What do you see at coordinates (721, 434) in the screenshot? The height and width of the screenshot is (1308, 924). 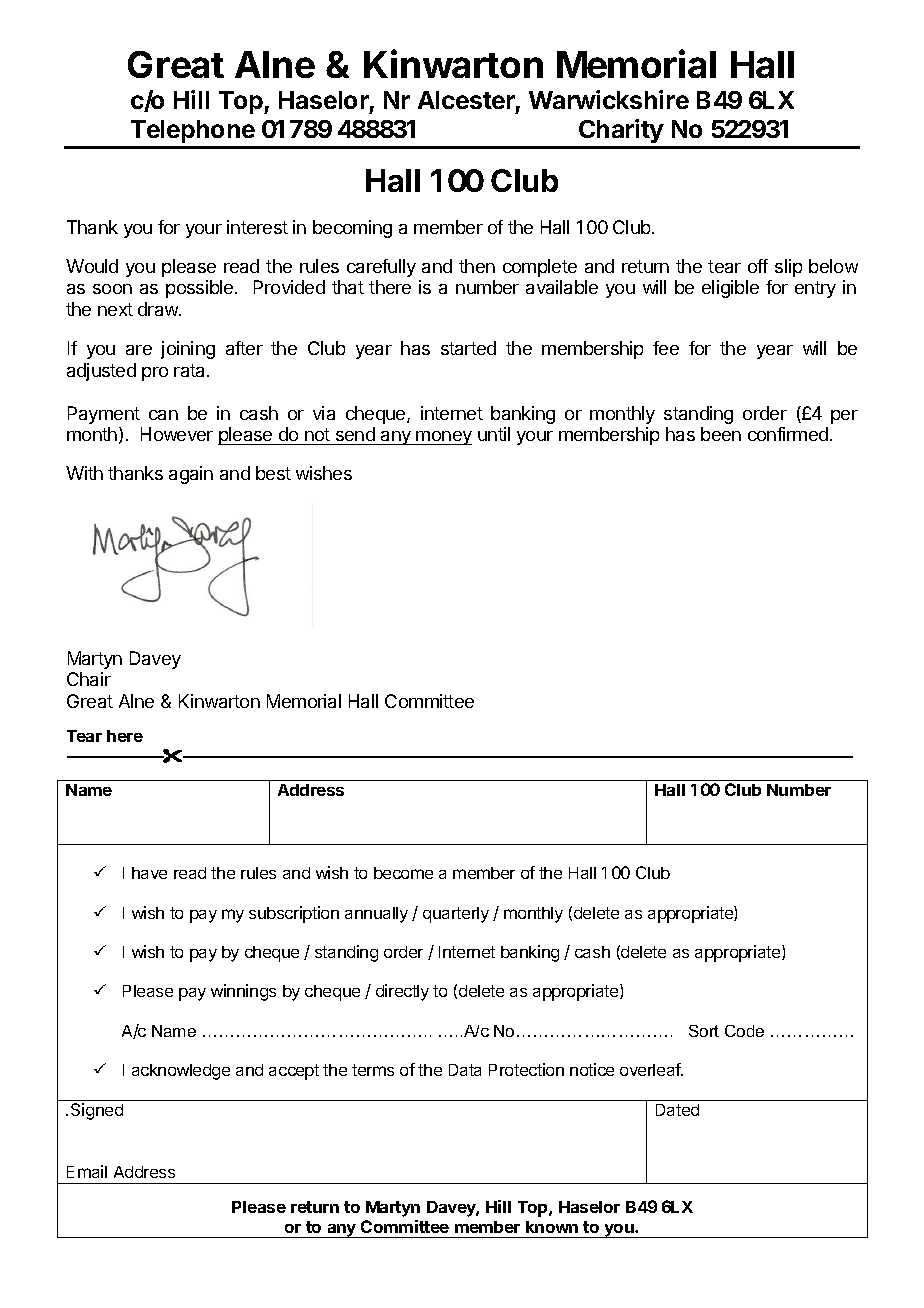 I see `been` at bounding box center [721, 434].
